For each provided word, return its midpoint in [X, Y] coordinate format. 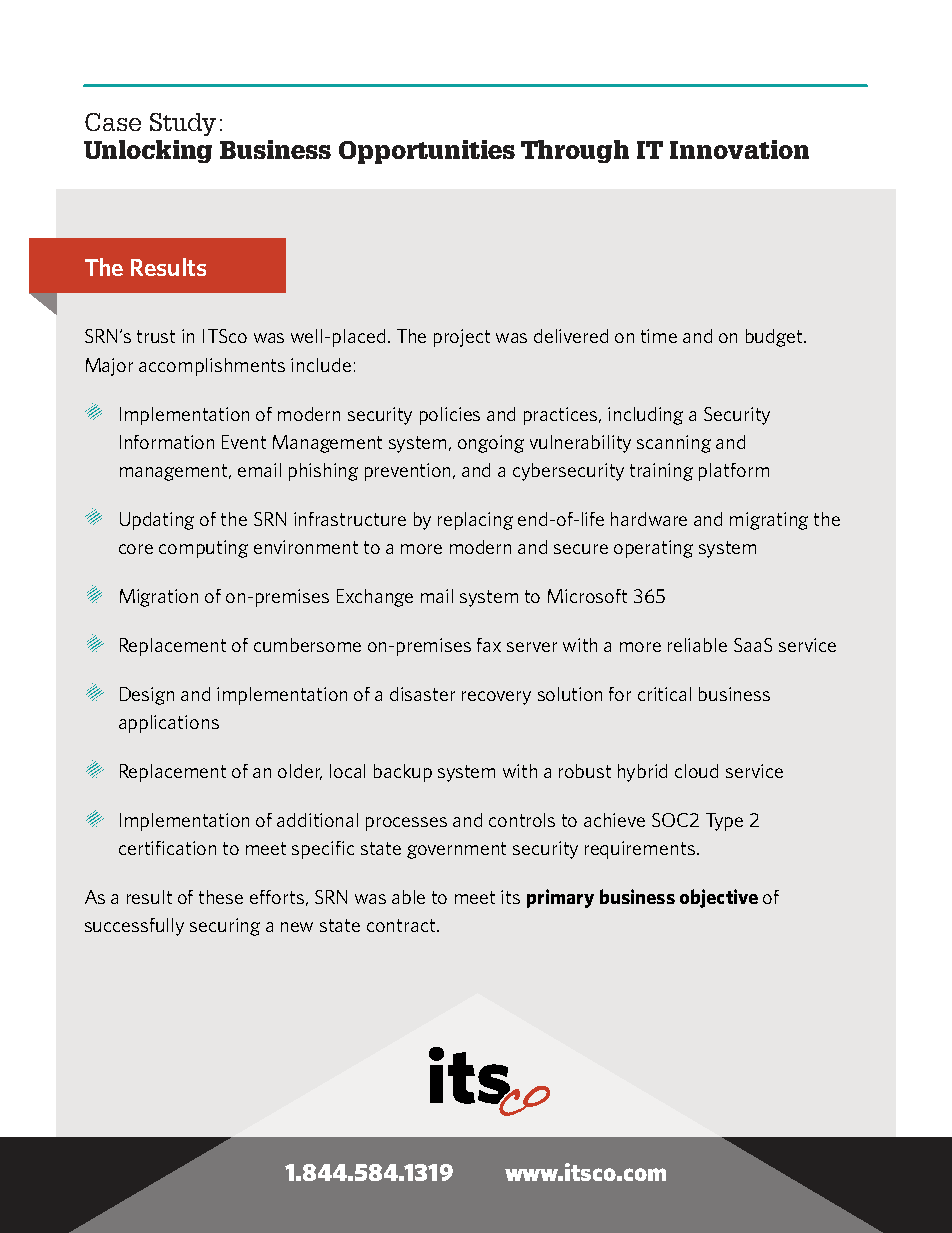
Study [183, 124]
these [221, 897]
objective [719, 898]
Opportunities [427, 152]
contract [402, 925]
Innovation [739, 149]
